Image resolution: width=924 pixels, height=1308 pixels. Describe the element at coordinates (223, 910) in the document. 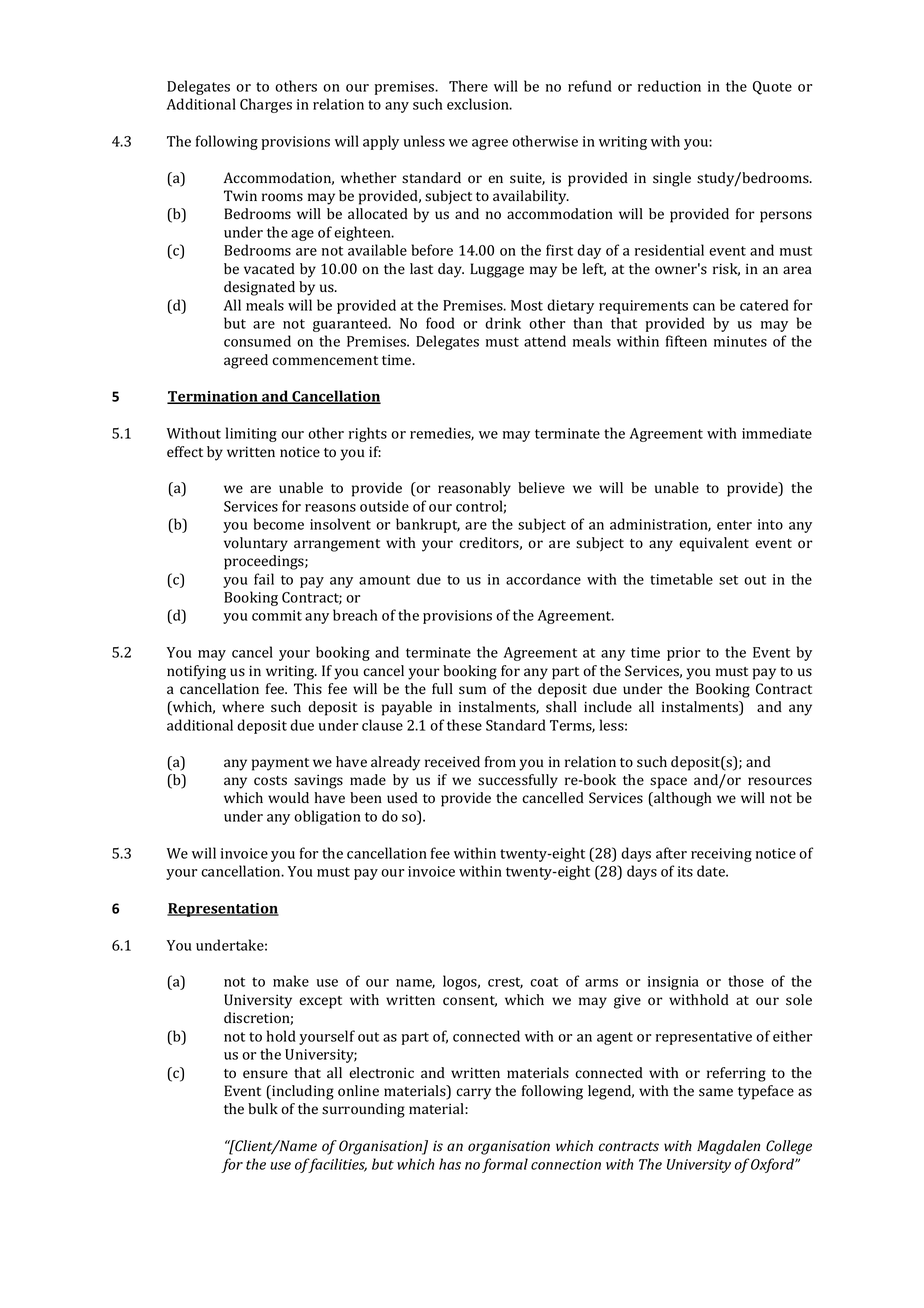

I see `Representation` at that location.
